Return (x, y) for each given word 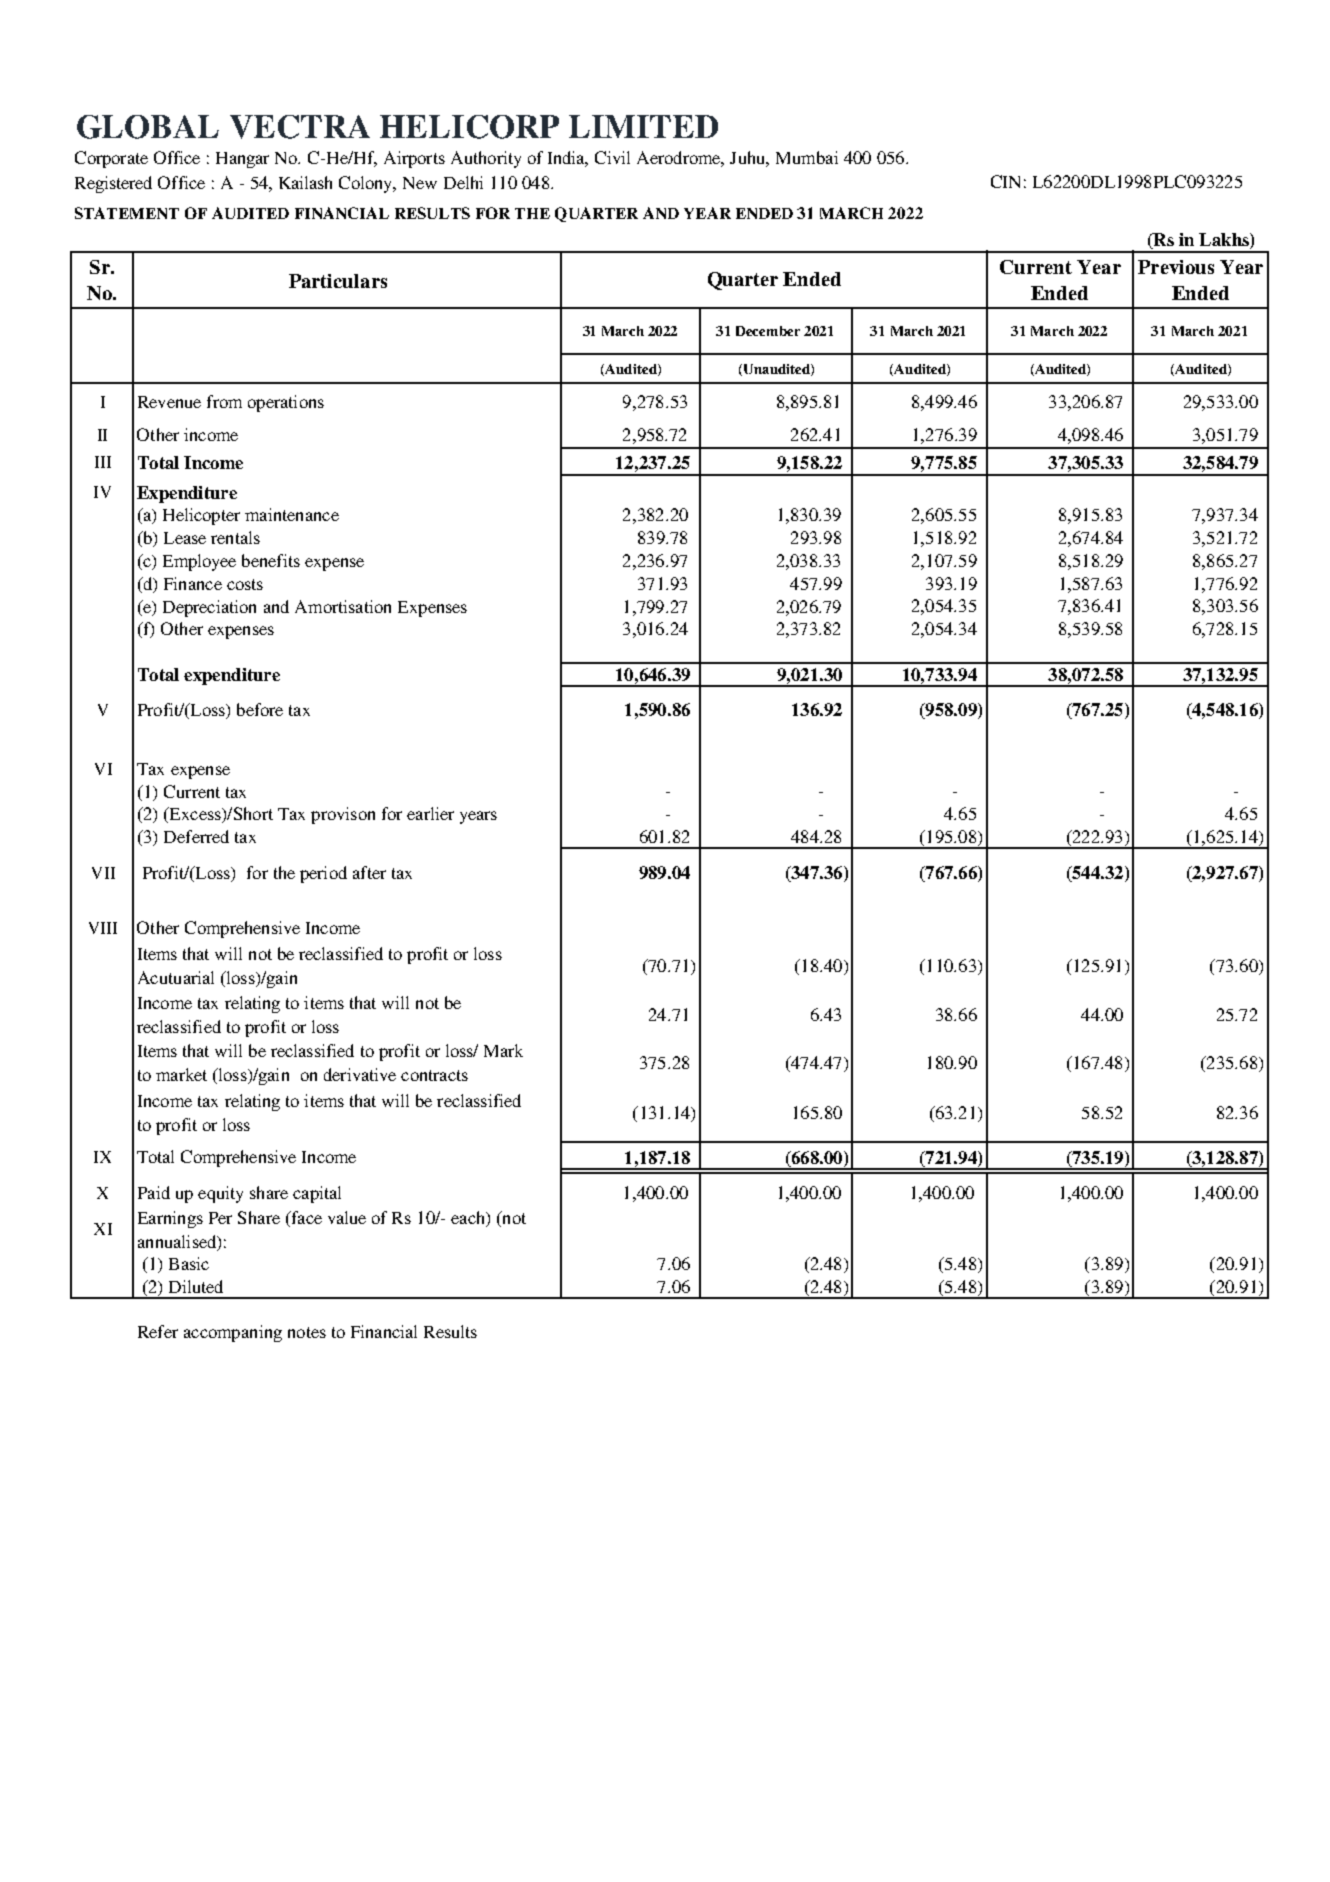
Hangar (242, 160)
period (323, 874)
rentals (235, 537)
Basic (189, 1263)
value (347, 1217)
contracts (434, 1075)
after (369, 872)
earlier (430, 813)
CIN (1005, 181)
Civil (612, 157)
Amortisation (343, 606)
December (768, 331)
